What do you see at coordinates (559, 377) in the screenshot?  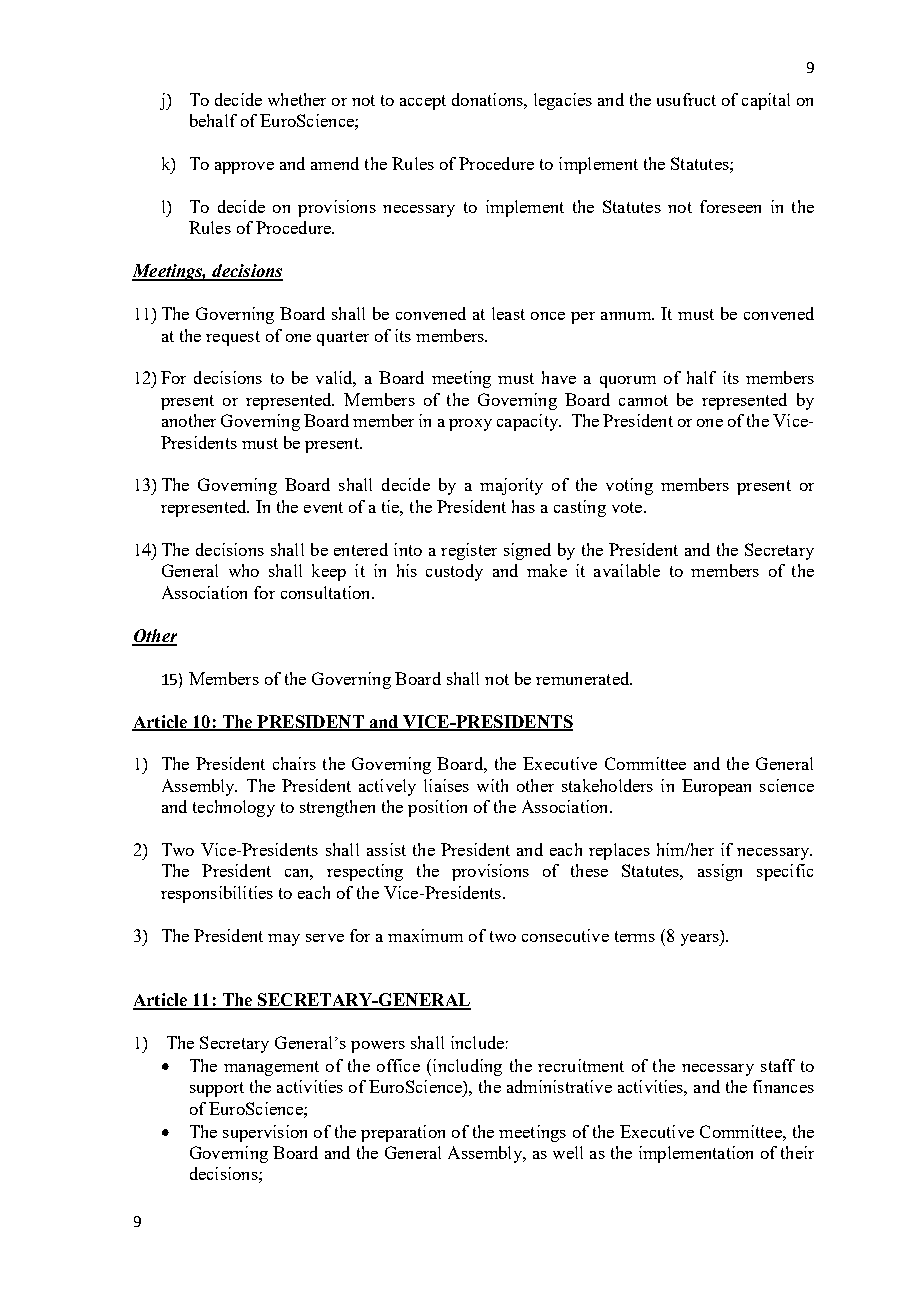 I see `have` at bounding box center [559, 377].
